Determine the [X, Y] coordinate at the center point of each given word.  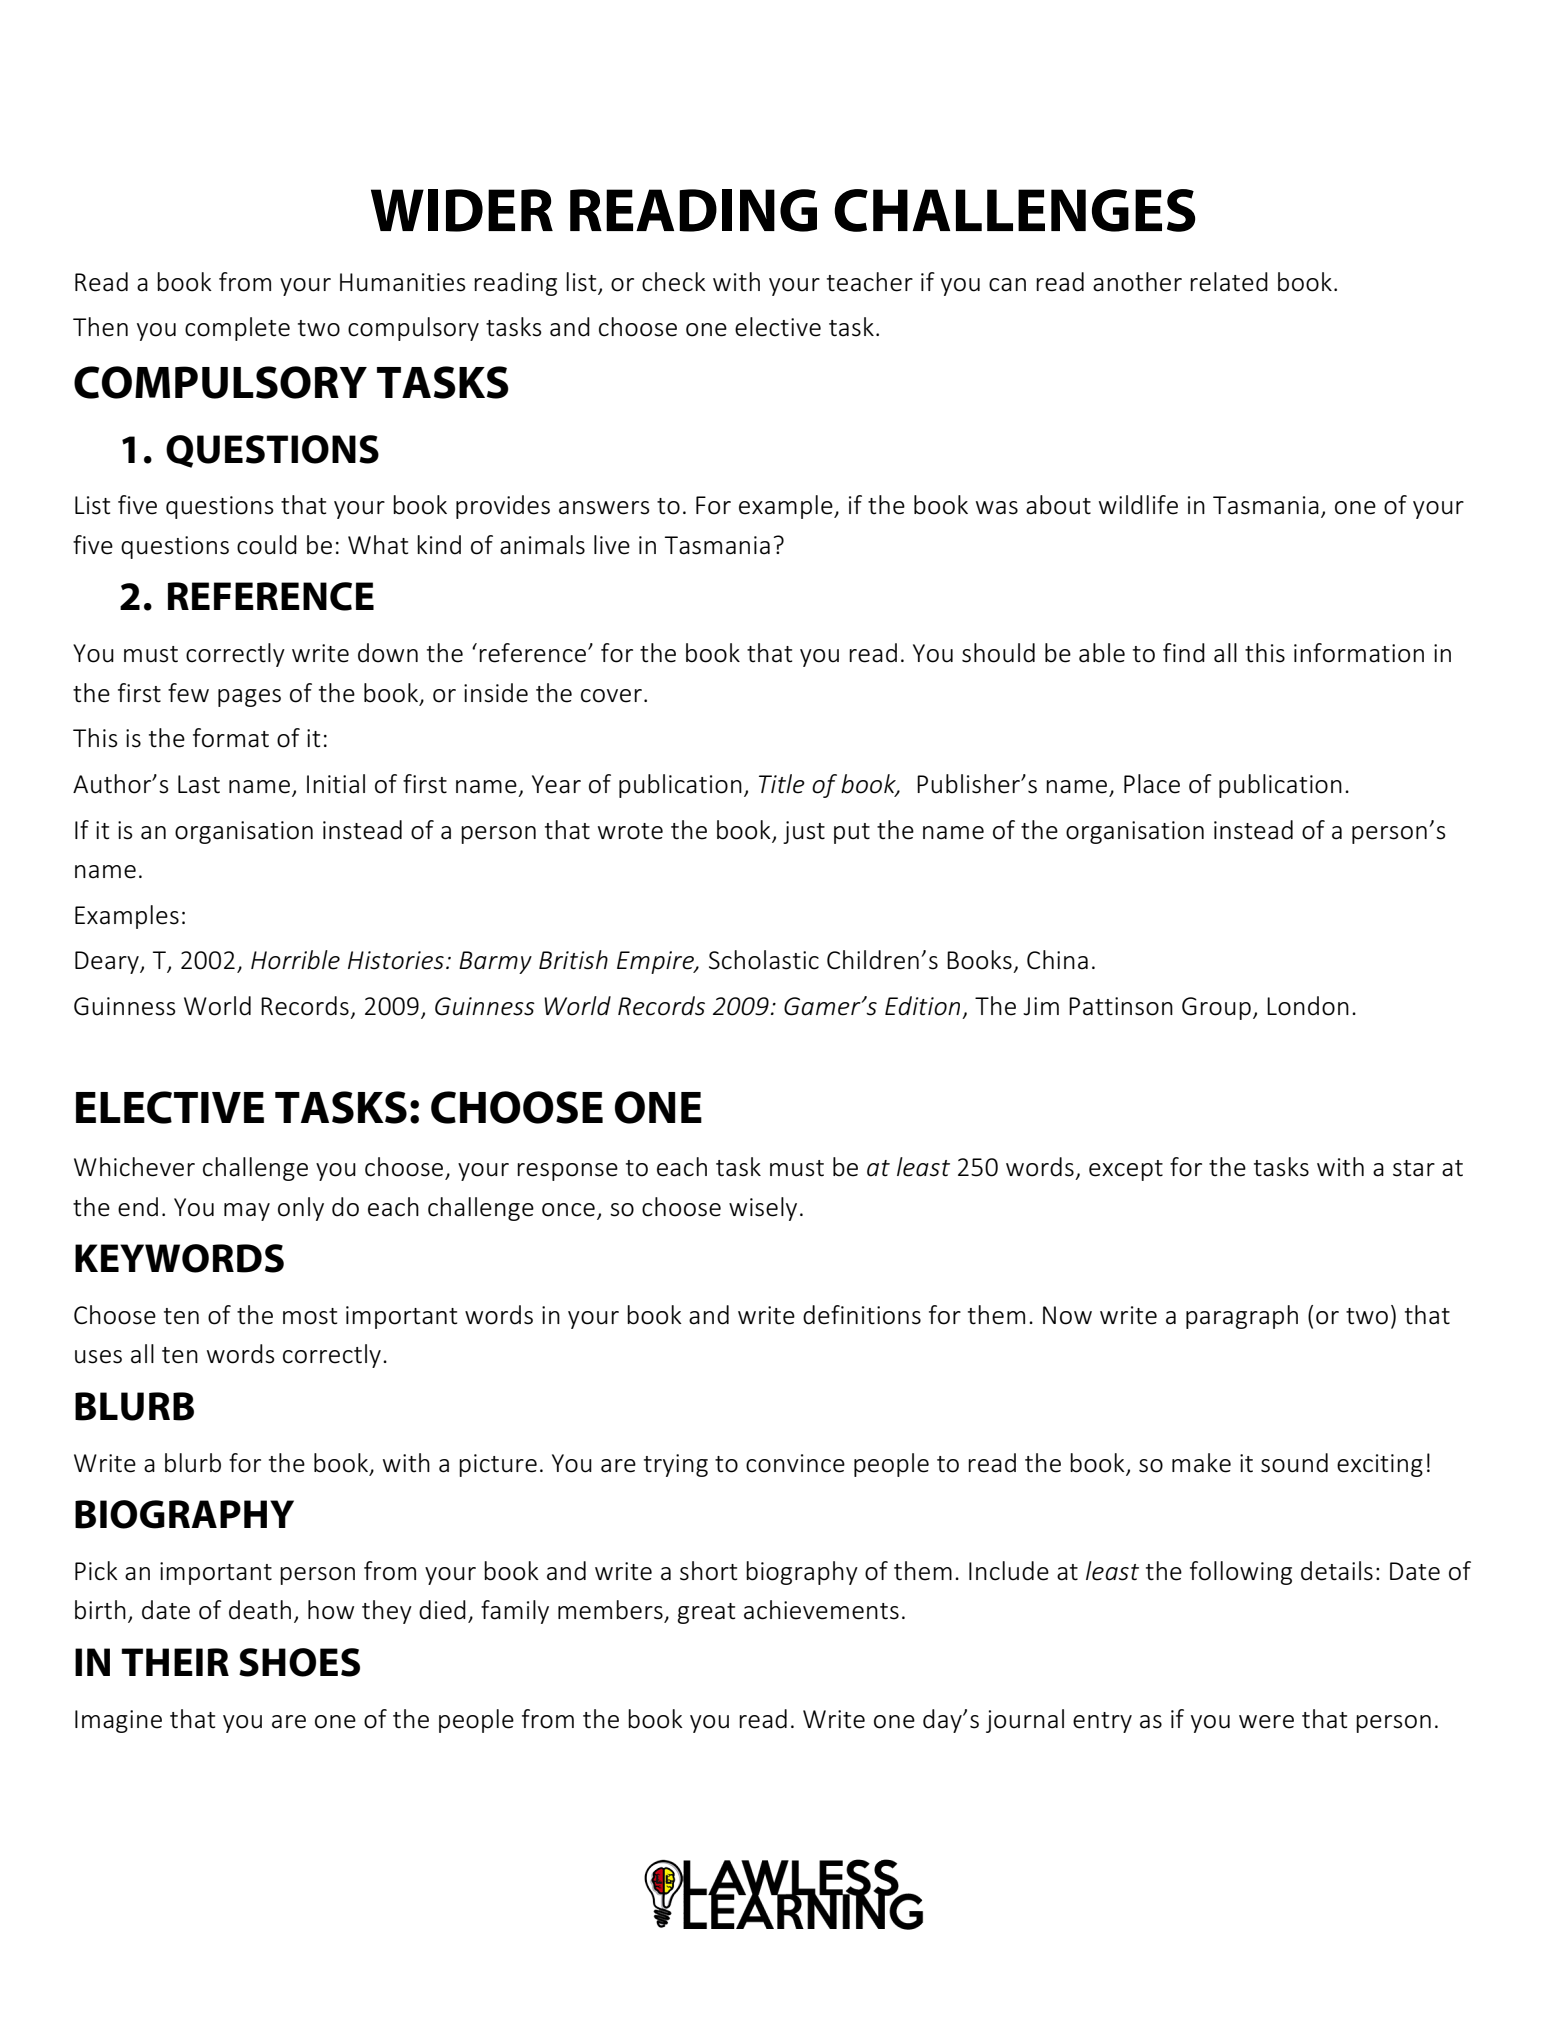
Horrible [295, 960]
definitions [862, 1315]
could [267, 545]
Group [1216, 1008]
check [674, 282]
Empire [656, 962]
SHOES [299, 1662]
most [310, 1316]
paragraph [1242, 1317]
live [612, 545]
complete [237, 329]
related [1229, 282]
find [1184, 653]
